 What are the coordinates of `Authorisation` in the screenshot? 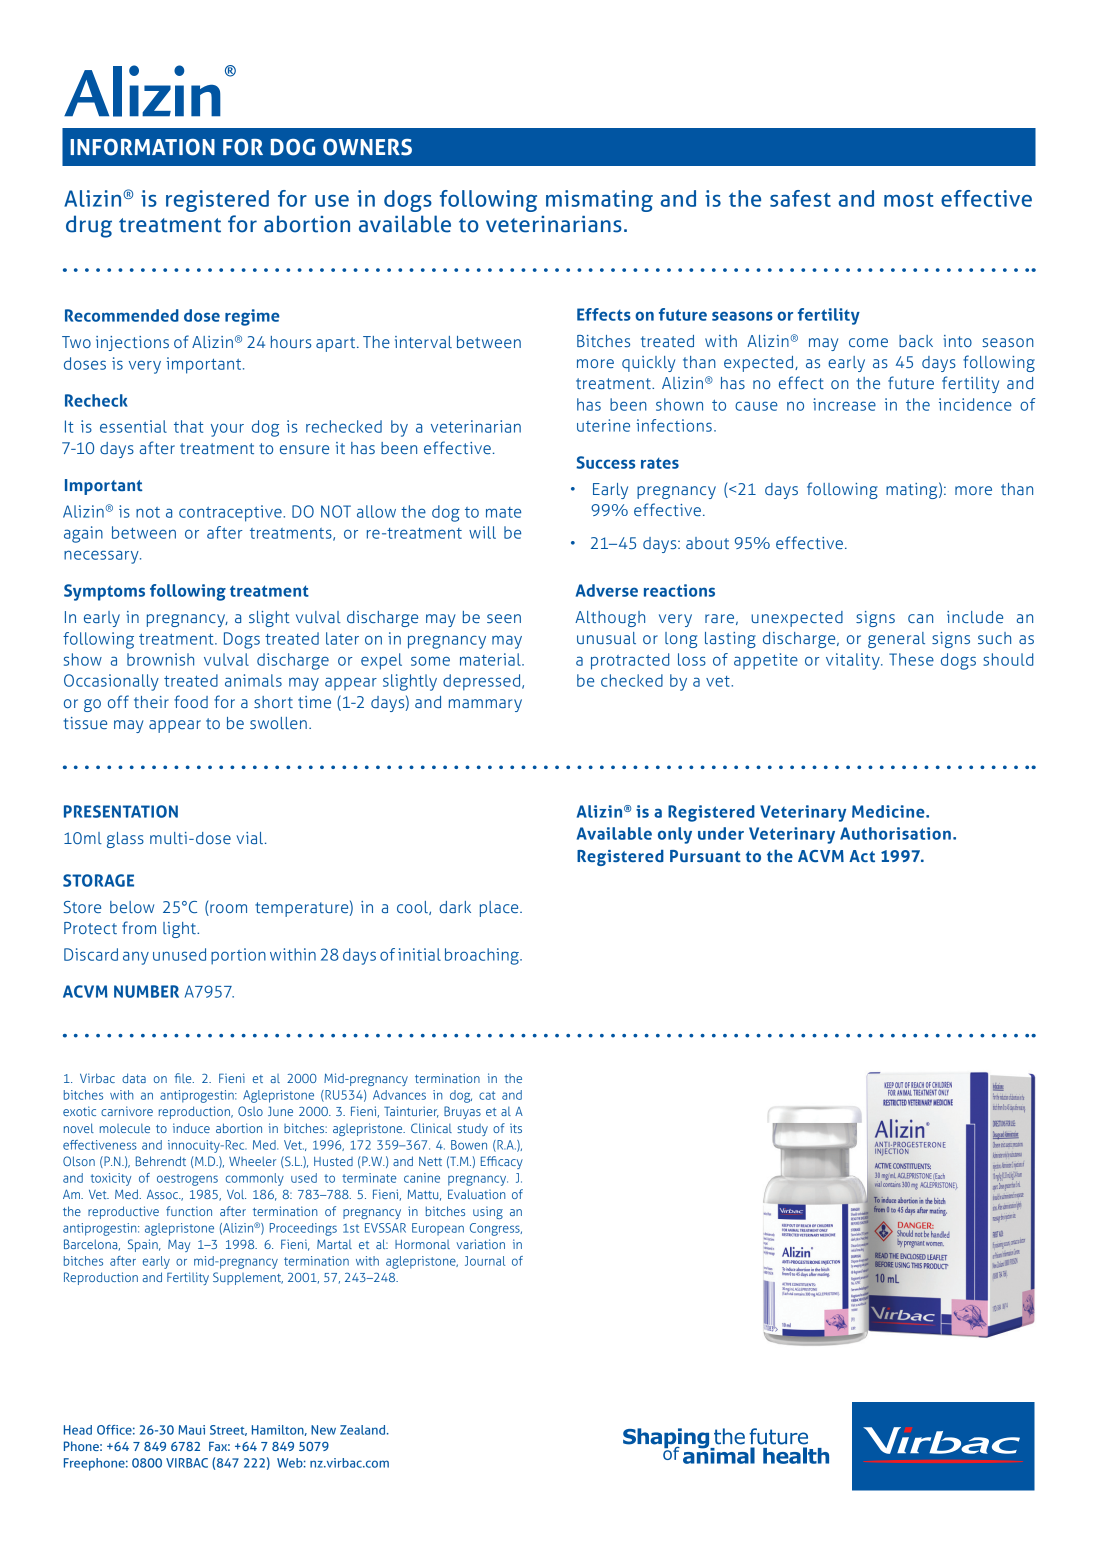 It's located at (895, 833).
